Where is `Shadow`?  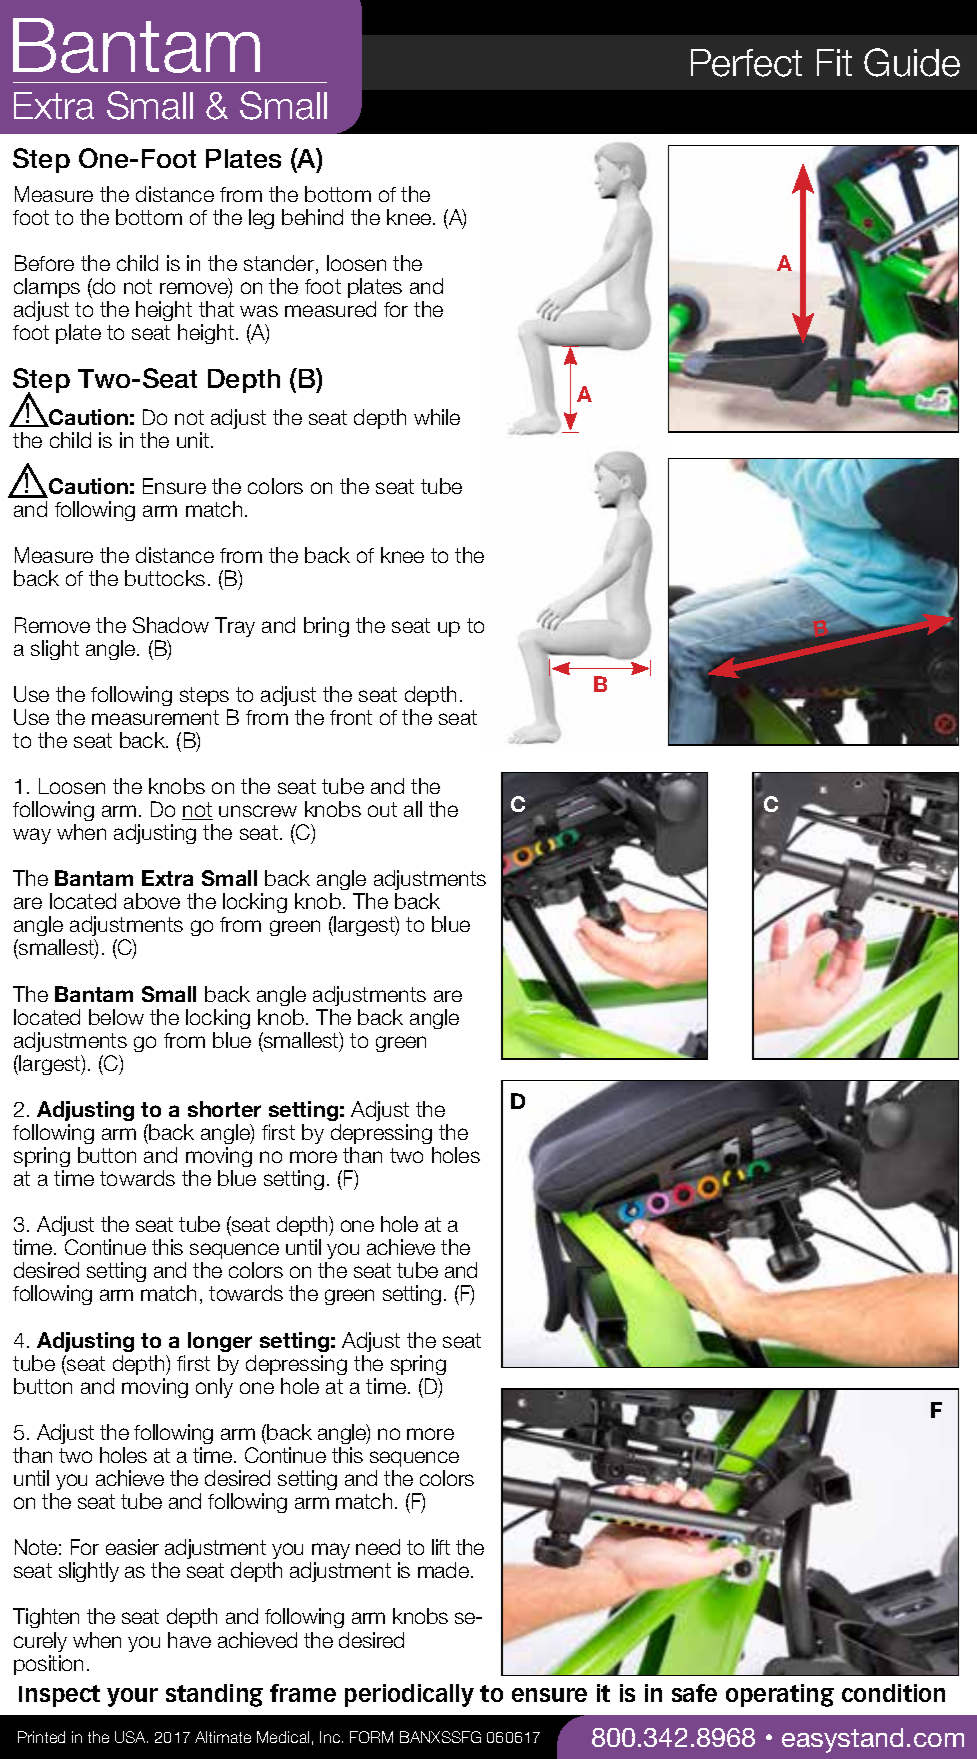 Shadow is located at coordinates (171, 625).
